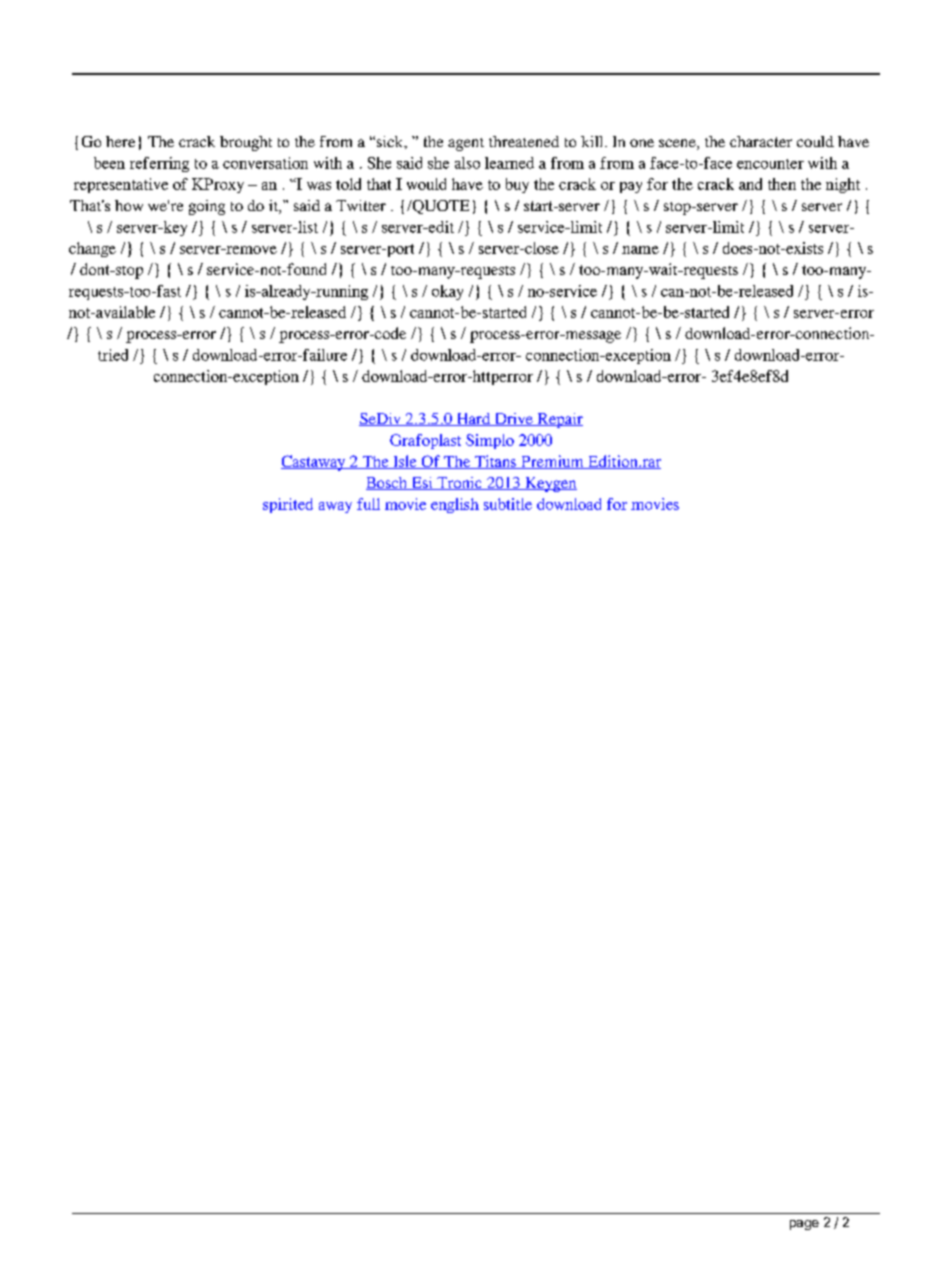 This document has width=952, height=1262. I want to click on Keygen, so click(550, 484).
